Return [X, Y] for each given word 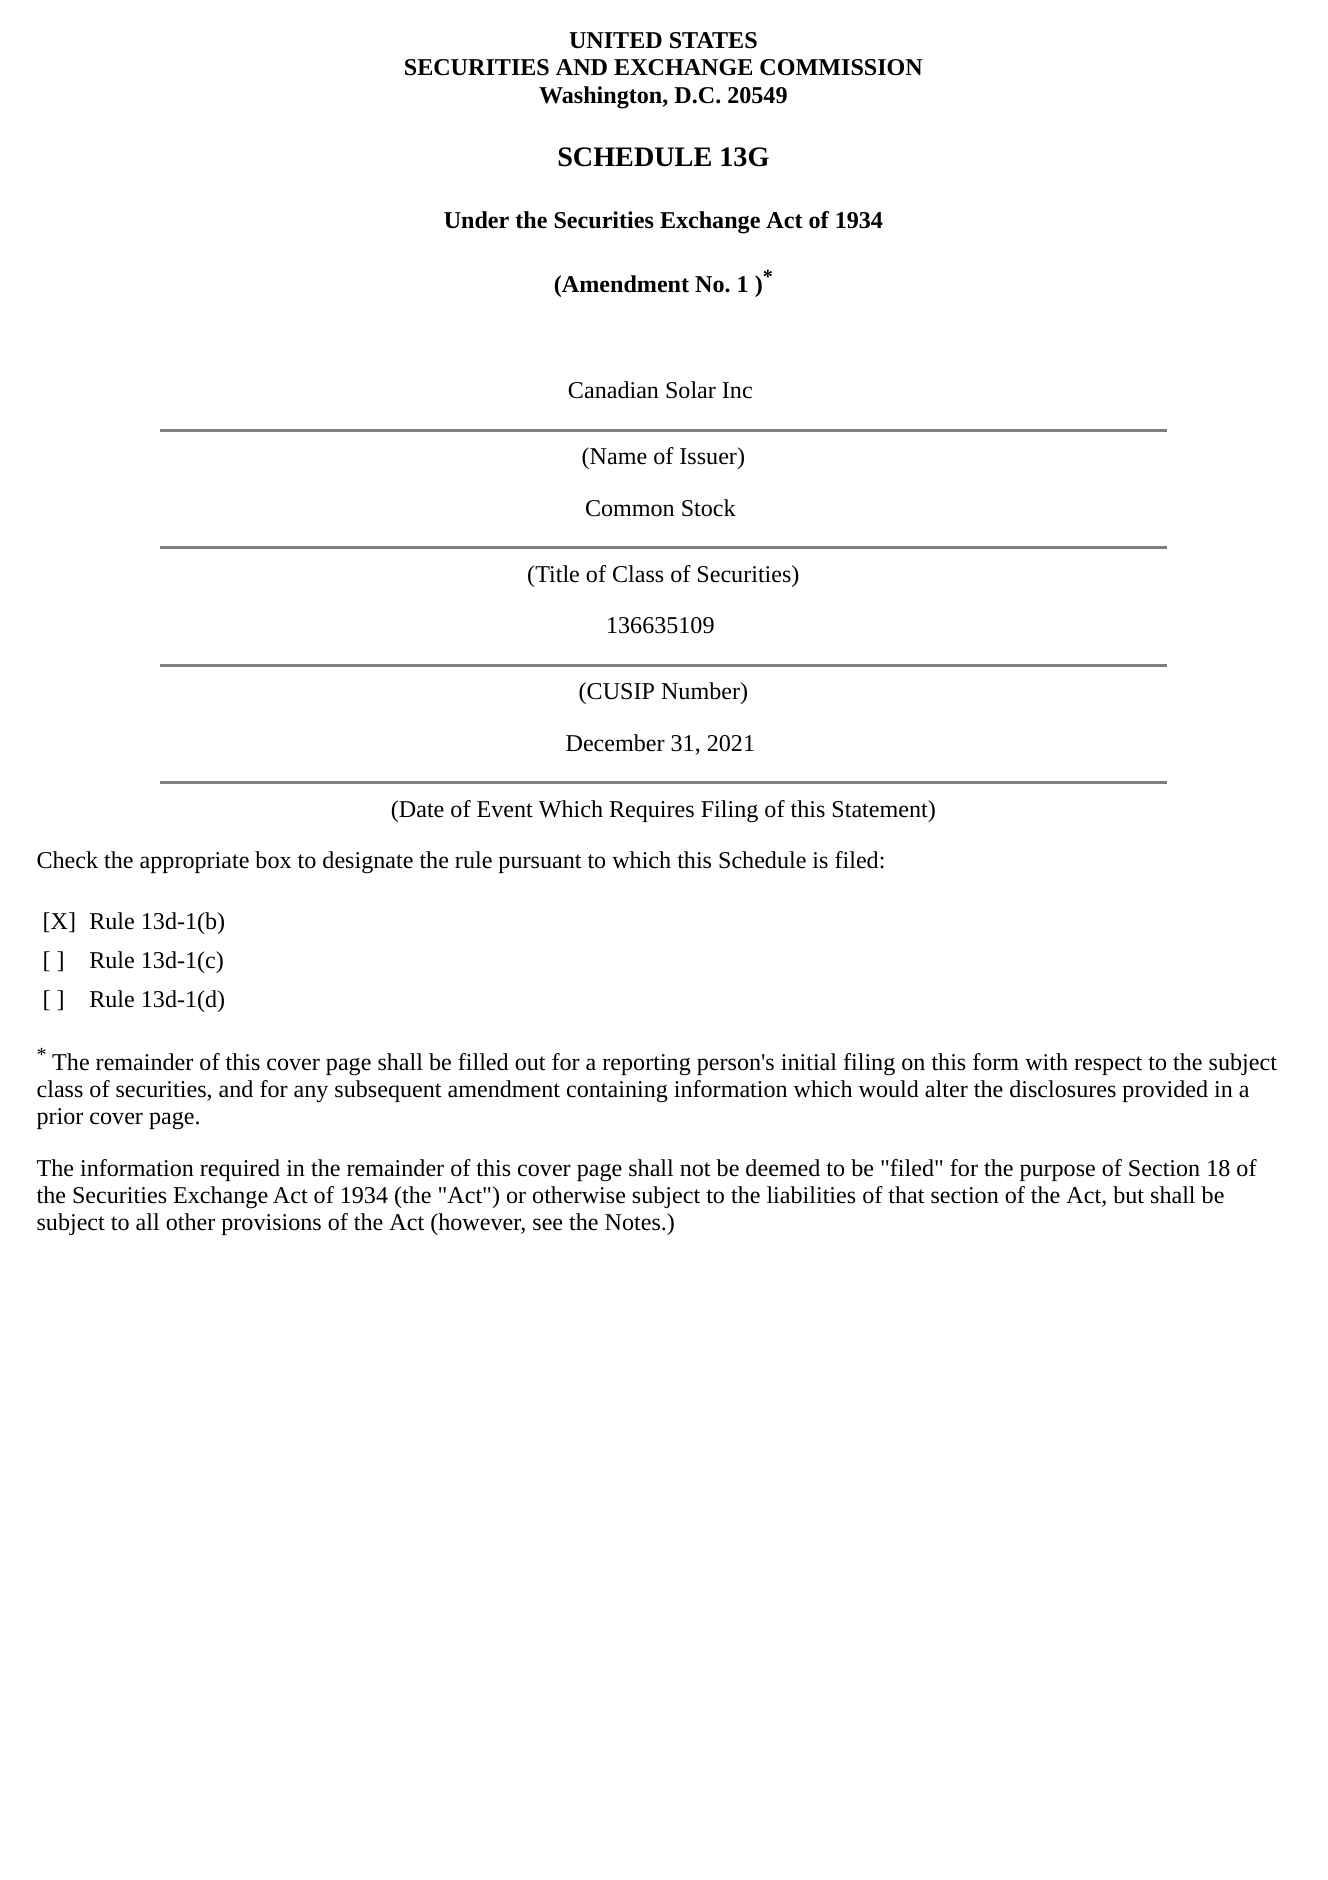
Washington [601, 97]
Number [701, 692]
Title [556, 574]
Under [476, 220]
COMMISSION [841, 67]
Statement [881, 809]
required [240, 1170]
